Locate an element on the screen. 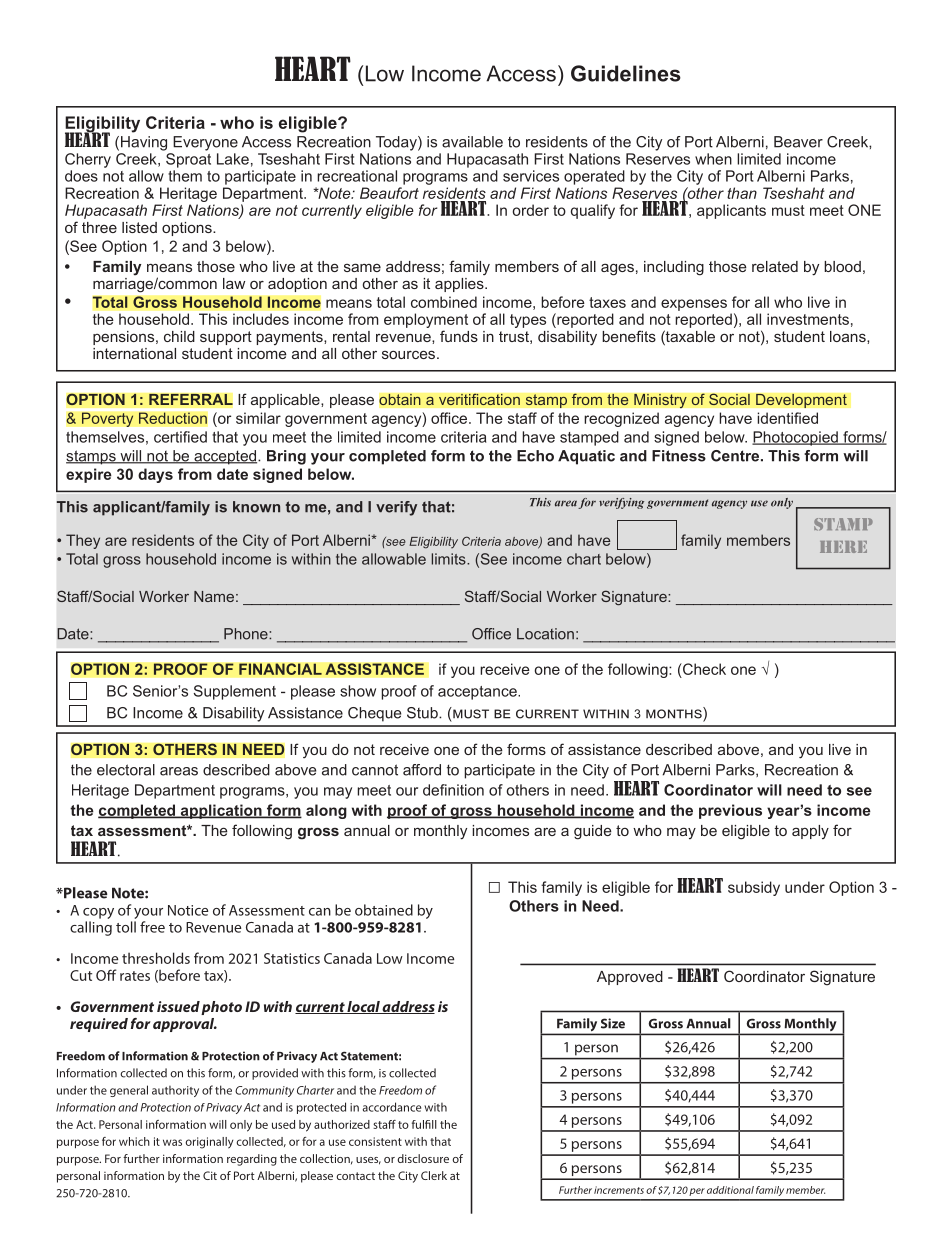 This screenshot has width=952, height=1233. Having is located at coordinates (144, 143).
